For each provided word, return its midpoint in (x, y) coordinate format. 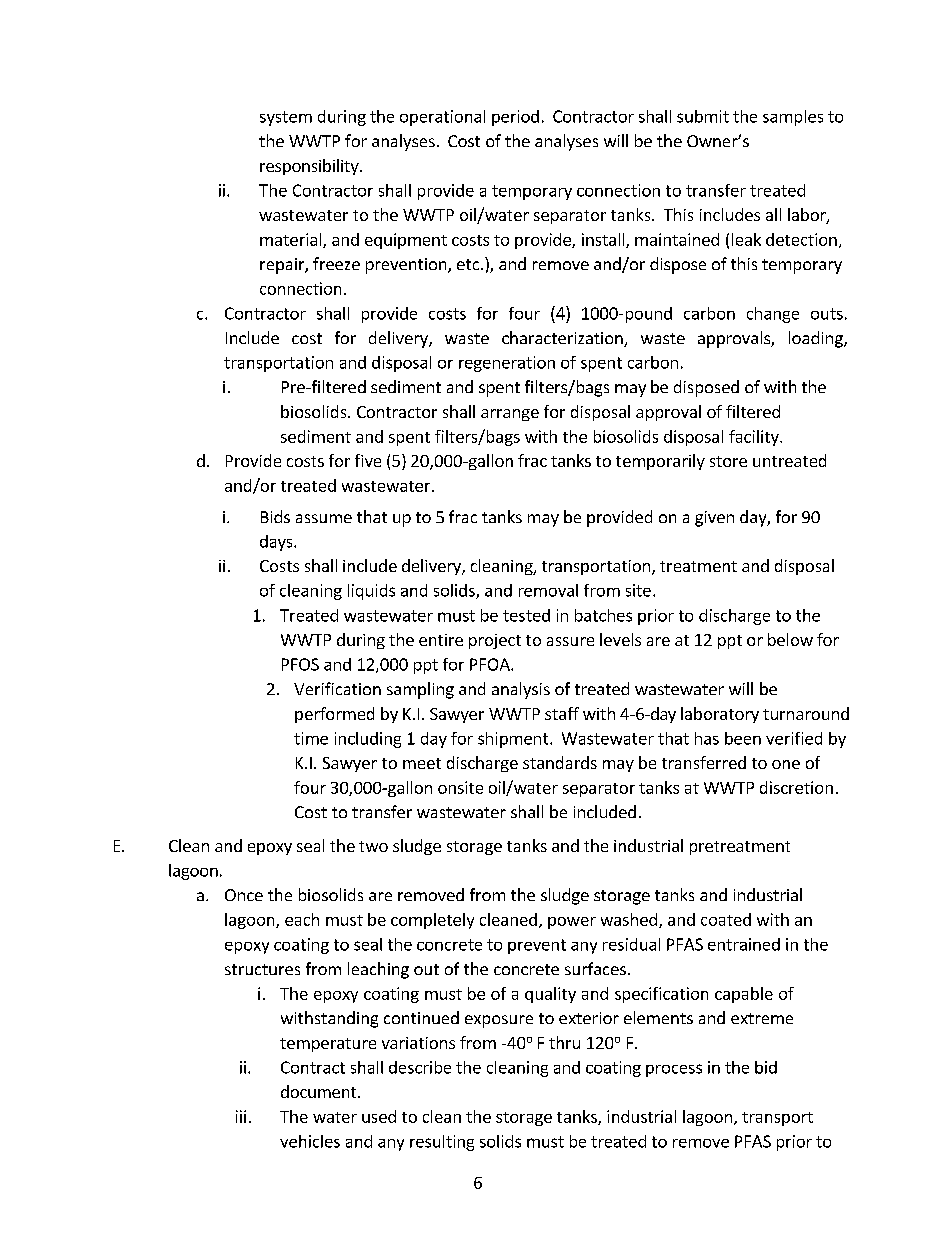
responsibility (310, 167)
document (320, 1091)
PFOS (300, 664)
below (790, 639)
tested (526, 615)
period (515, 118)
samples (793, 118)
